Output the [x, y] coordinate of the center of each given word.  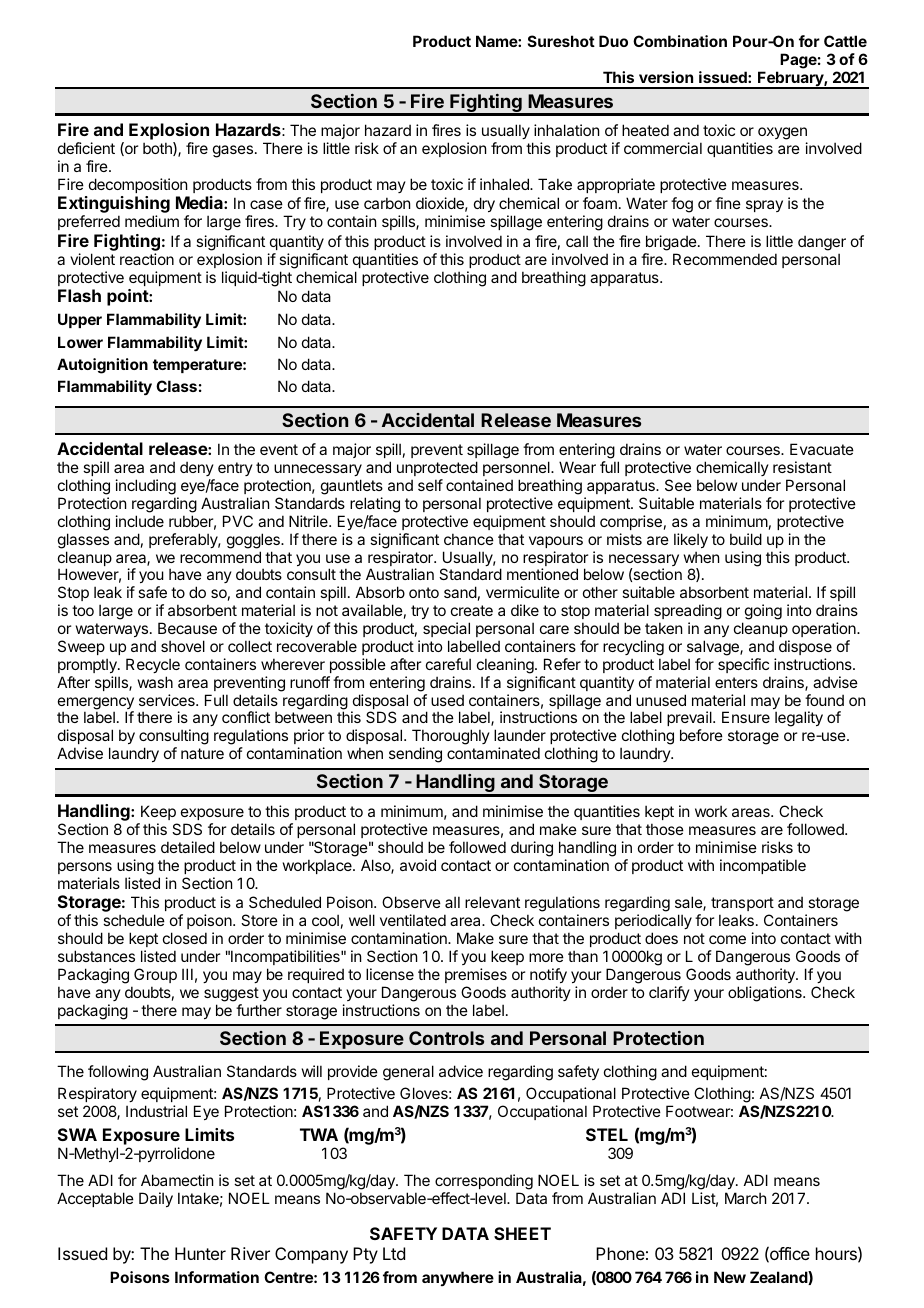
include [140, 521]
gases [234, 151]
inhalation [566, 130]
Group [155, 975]
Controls [446, 1038]
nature [202, 753]
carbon [387, 203]
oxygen [782, 133]
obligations [766, 994]
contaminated [493, 753]
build [746, 539]
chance [469, 539]
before [701, 735]
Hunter [200, 1253]
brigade [672, 243]
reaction [147, 259]
